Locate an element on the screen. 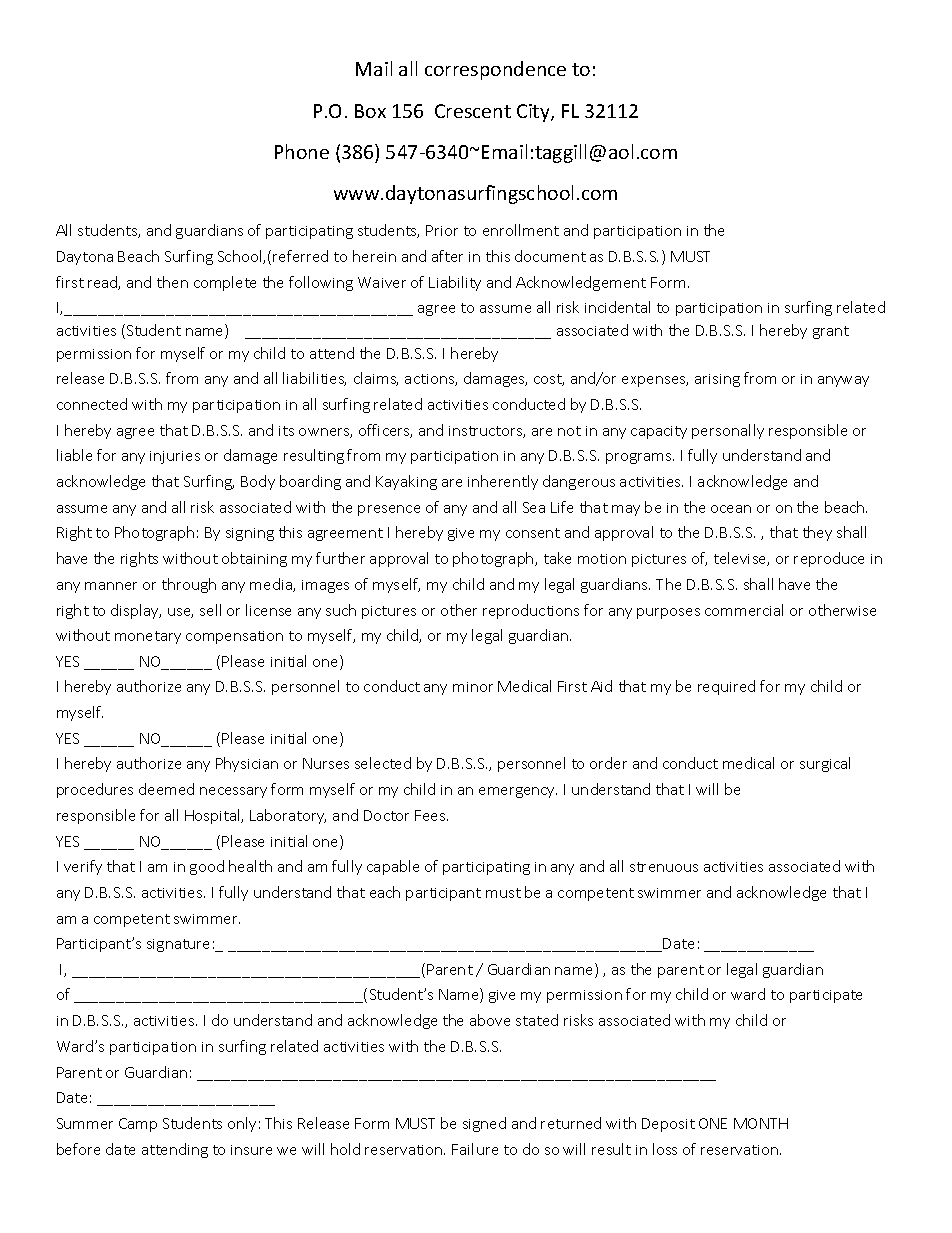  injuries is located at coordinates (175, 457).
